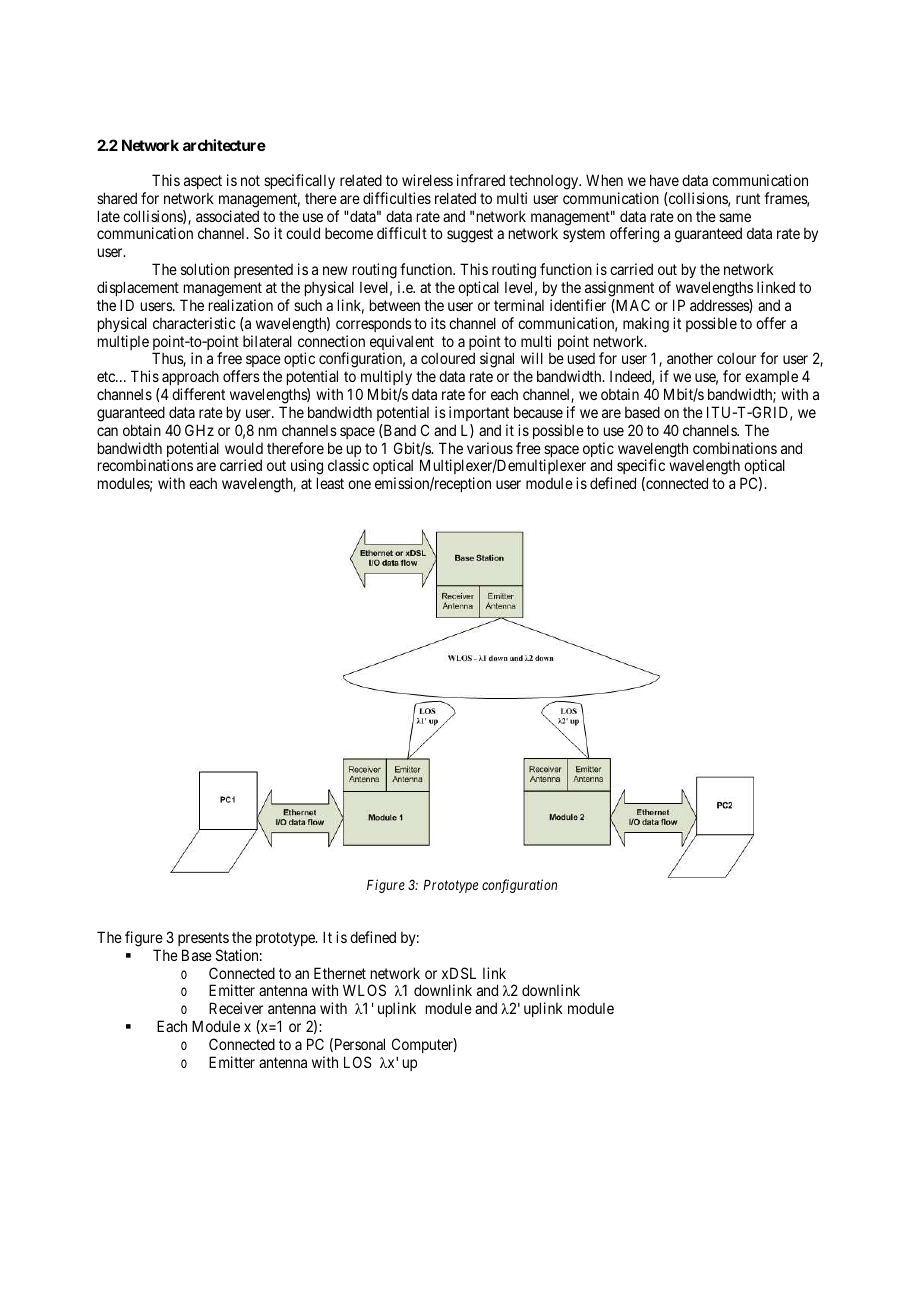 Image resolution: width=924 pixels, height=1308 pixels. What do you see at coordinates (664, 180) in the screenshot?
I see `have` at bounding box center [664, 180].
